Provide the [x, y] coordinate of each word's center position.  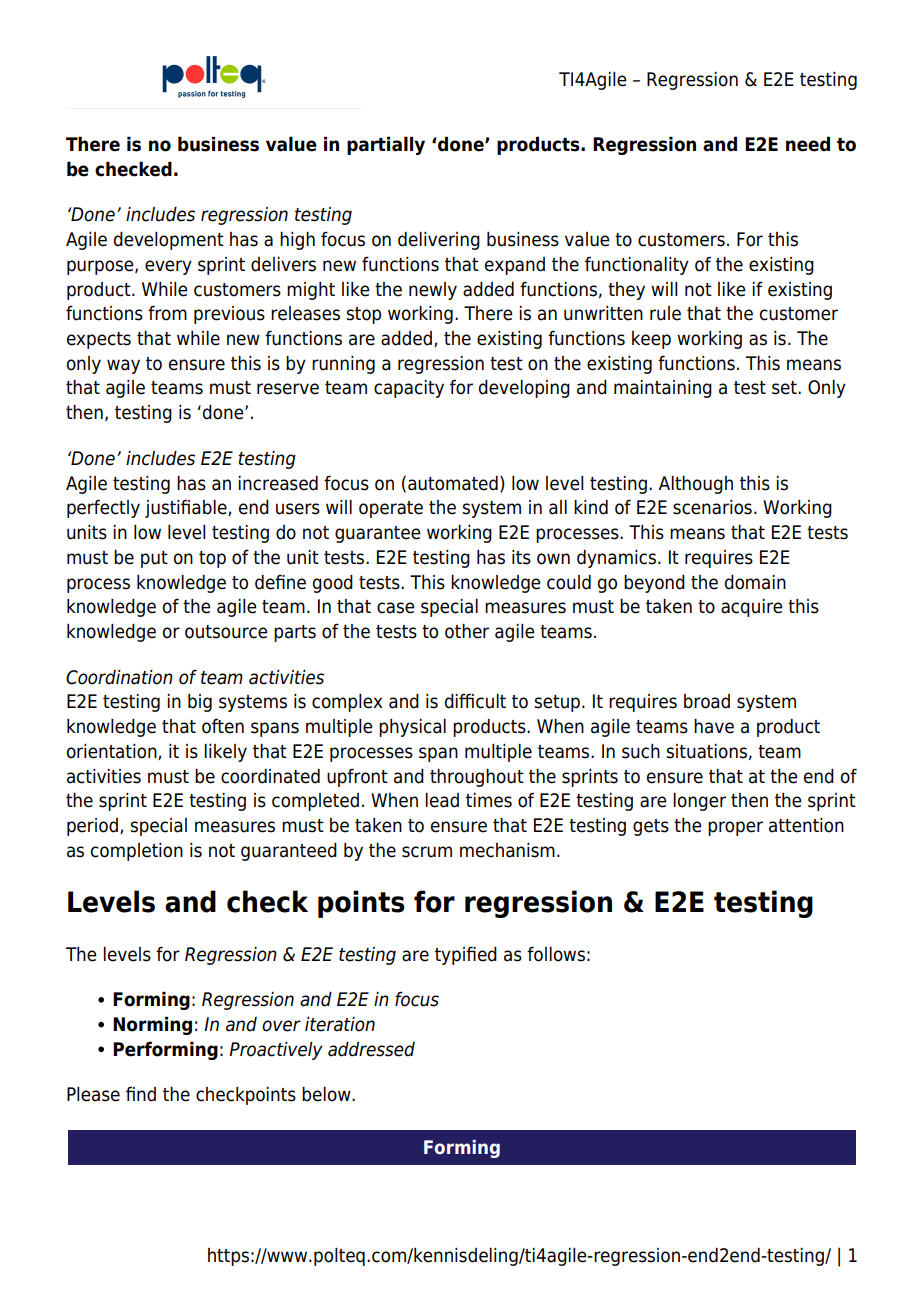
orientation [113, 752]
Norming [152, 1025]
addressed [371, 1049]
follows [556, 954]
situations [706, 751]
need [808, 144]
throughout [477, 778]
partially [386, 145]
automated [453, 483]
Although [696, 485]
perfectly [103, 509]
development [169, 241]
